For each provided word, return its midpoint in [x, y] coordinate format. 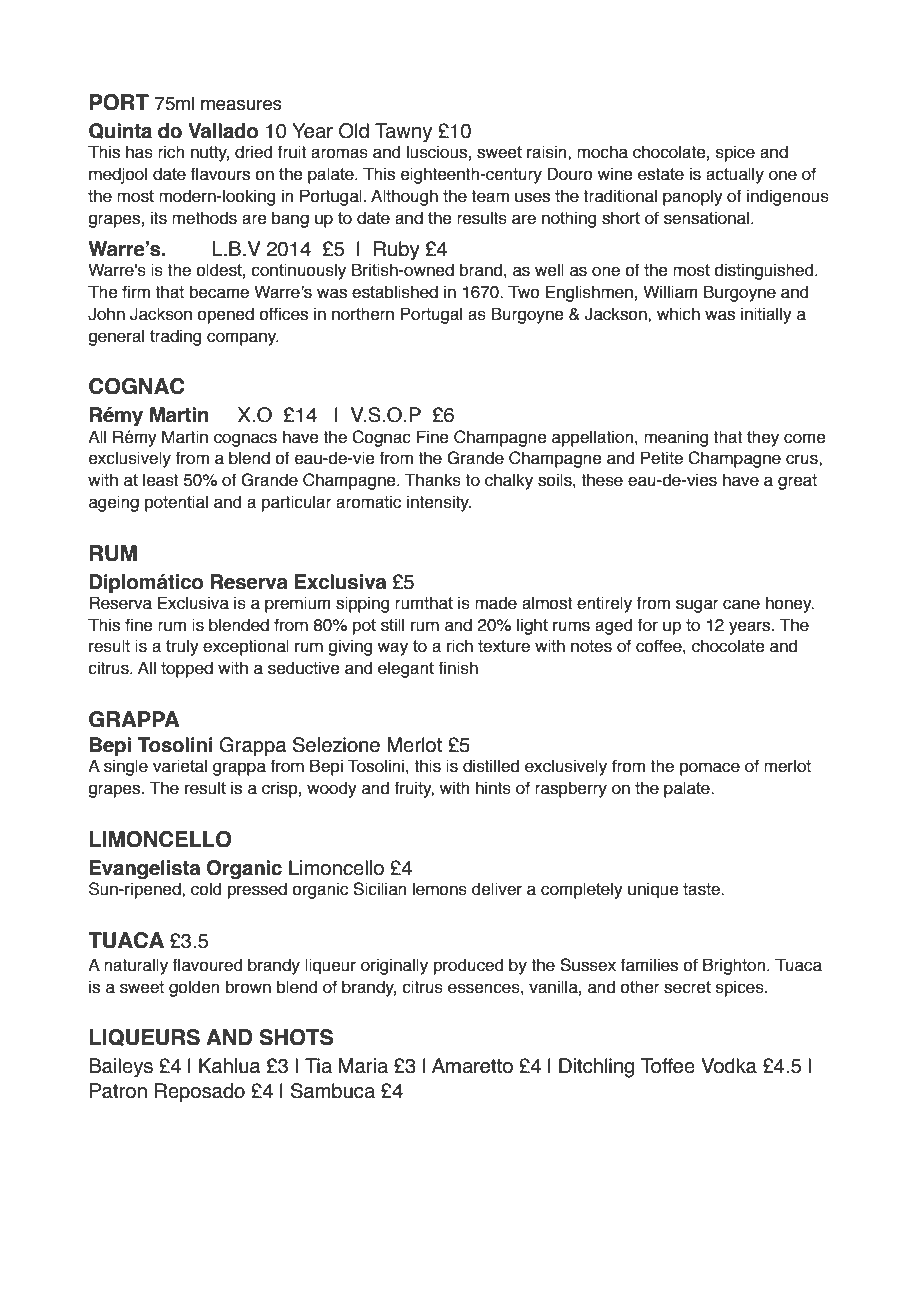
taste [702, 889]
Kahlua [230, 1066]
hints [493, 788]
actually [735, 175]
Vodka [729, 1066]
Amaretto [472, 1066]
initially [766, 315]
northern [363, 314]
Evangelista [145, 869]
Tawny [403, 132]
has [139, 152]
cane [741, 604]
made [496, 603]
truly [182, 647]
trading [175, 337]
